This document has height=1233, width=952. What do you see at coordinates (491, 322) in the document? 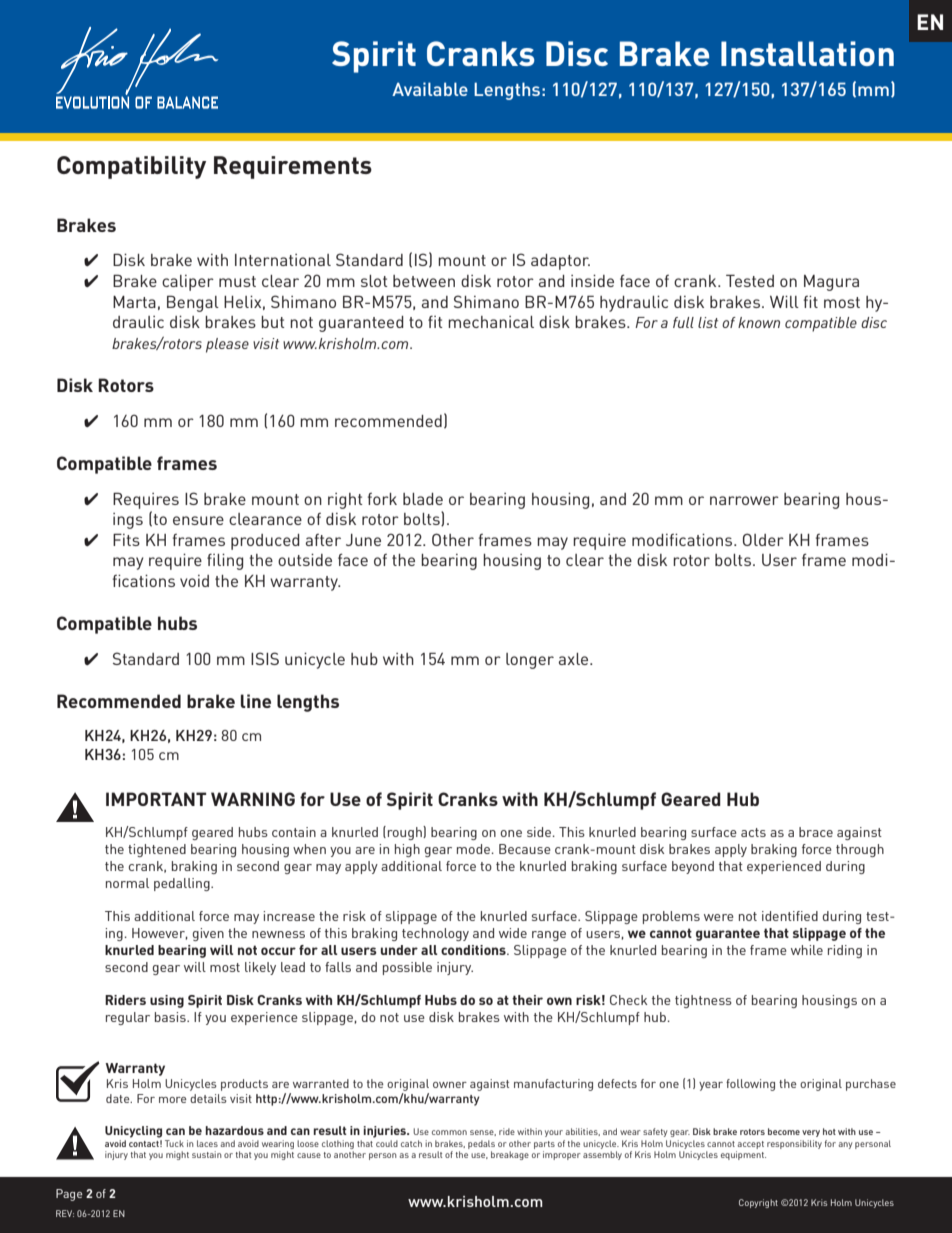
I see `mechanical` at bounding box center [491, 322].
